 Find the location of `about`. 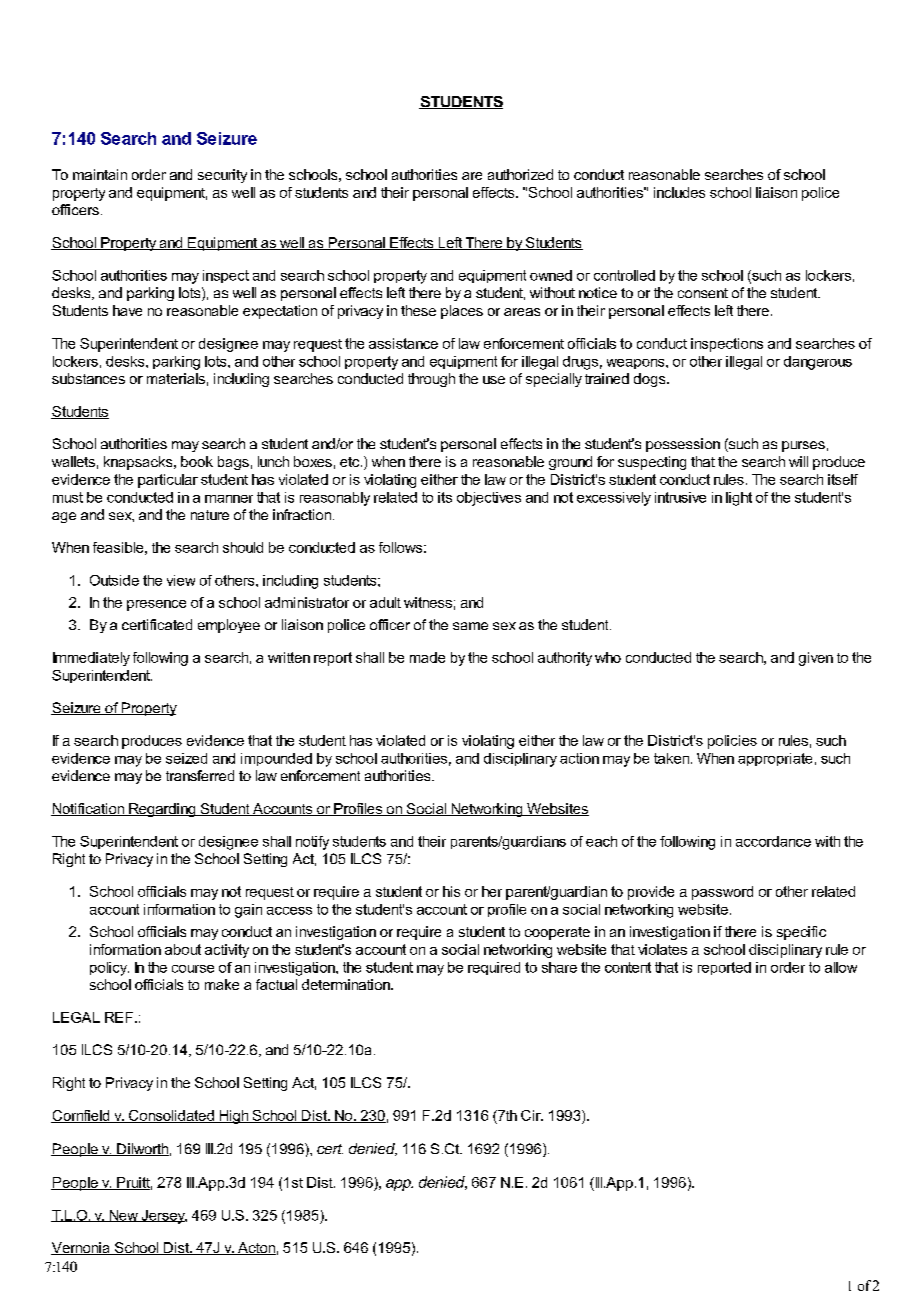

about is located at coordinates (183, 949).
